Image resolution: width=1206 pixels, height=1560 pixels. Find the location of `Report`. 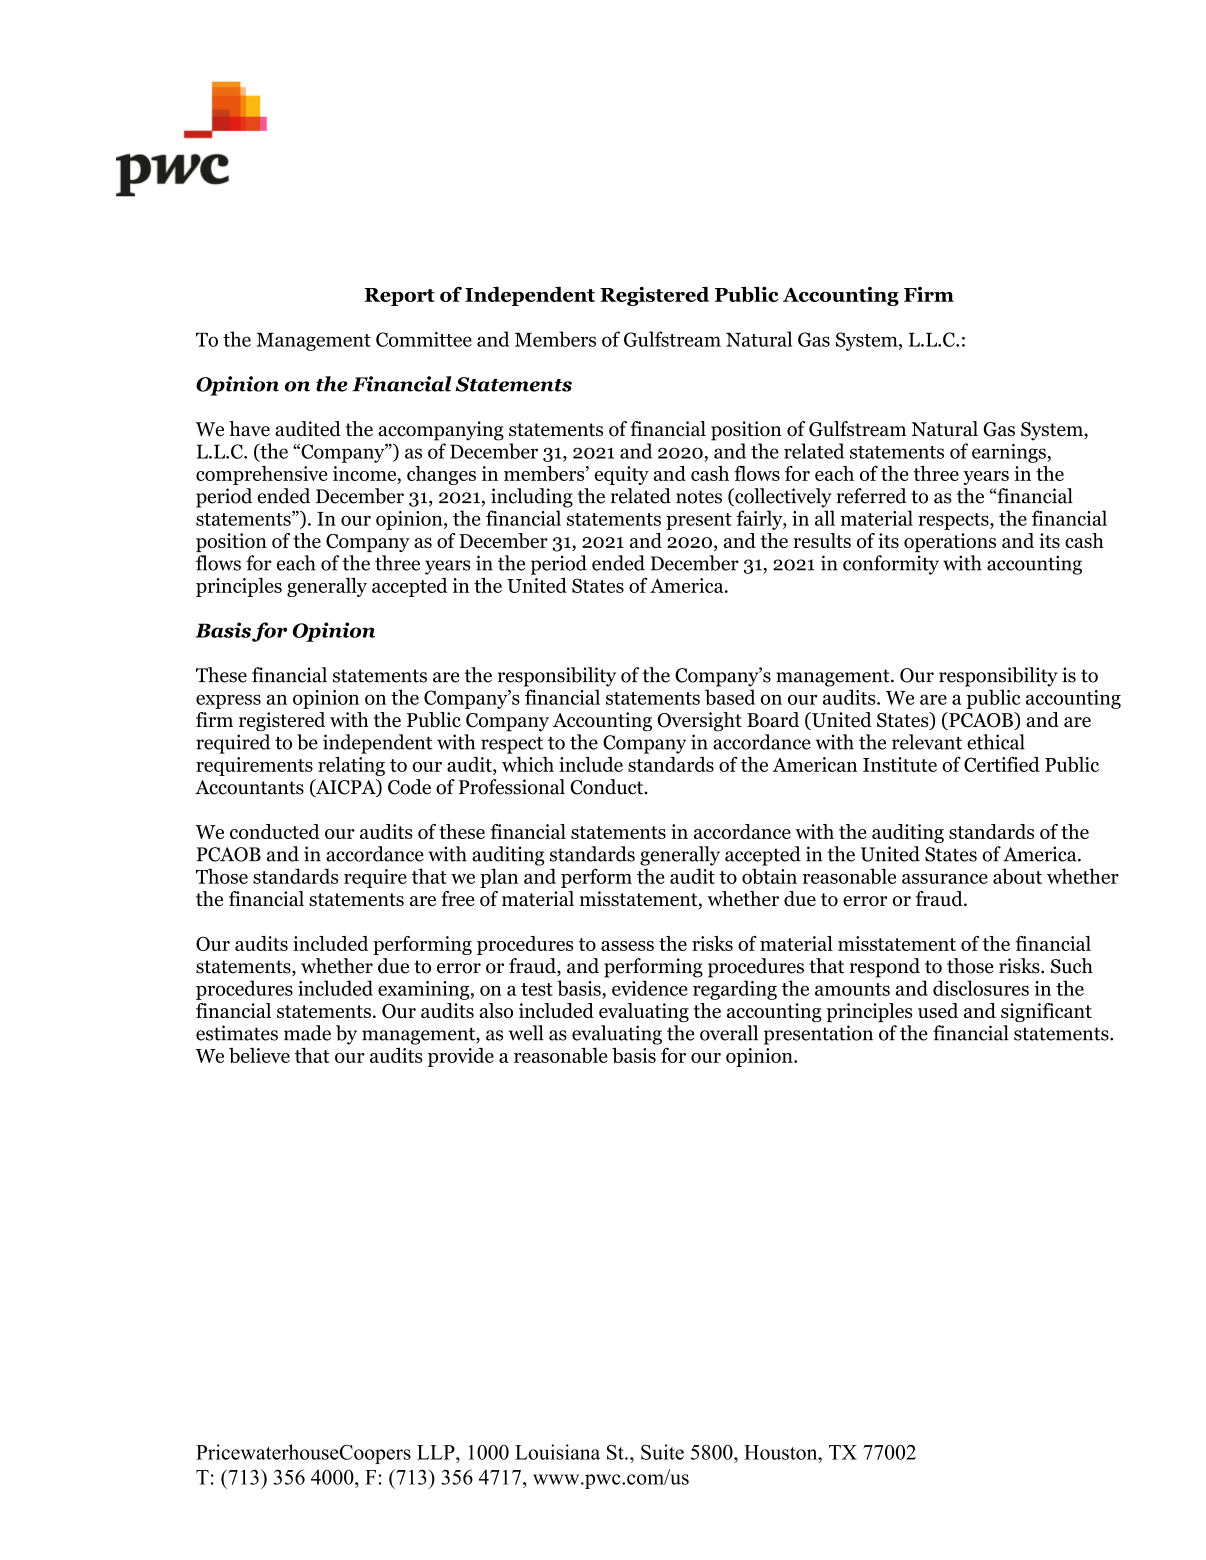

Report is located at coordinates (399, 297).
